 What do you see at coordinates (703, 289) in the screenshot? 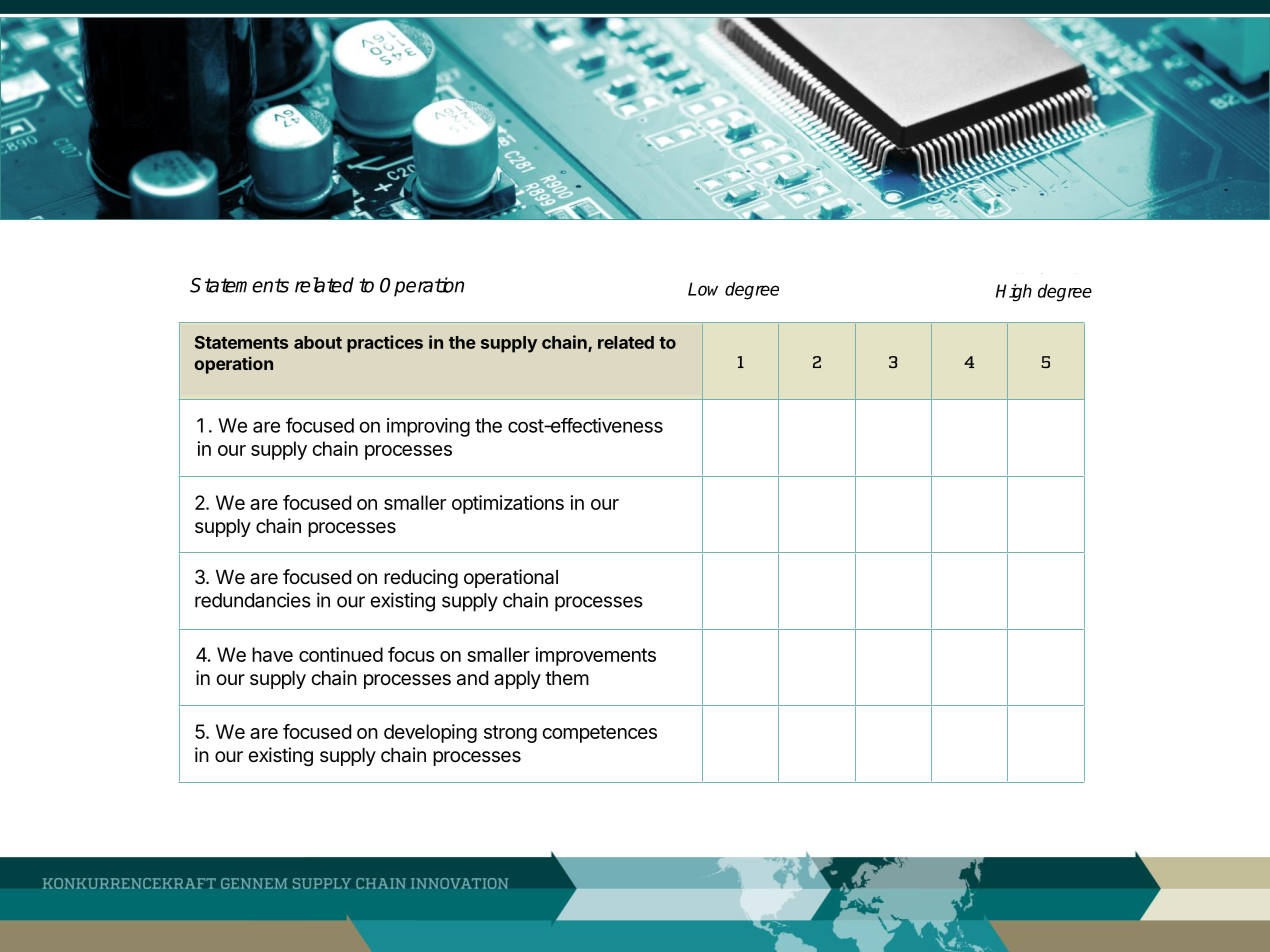
I see `Low` at bounding box center [703, 289].
